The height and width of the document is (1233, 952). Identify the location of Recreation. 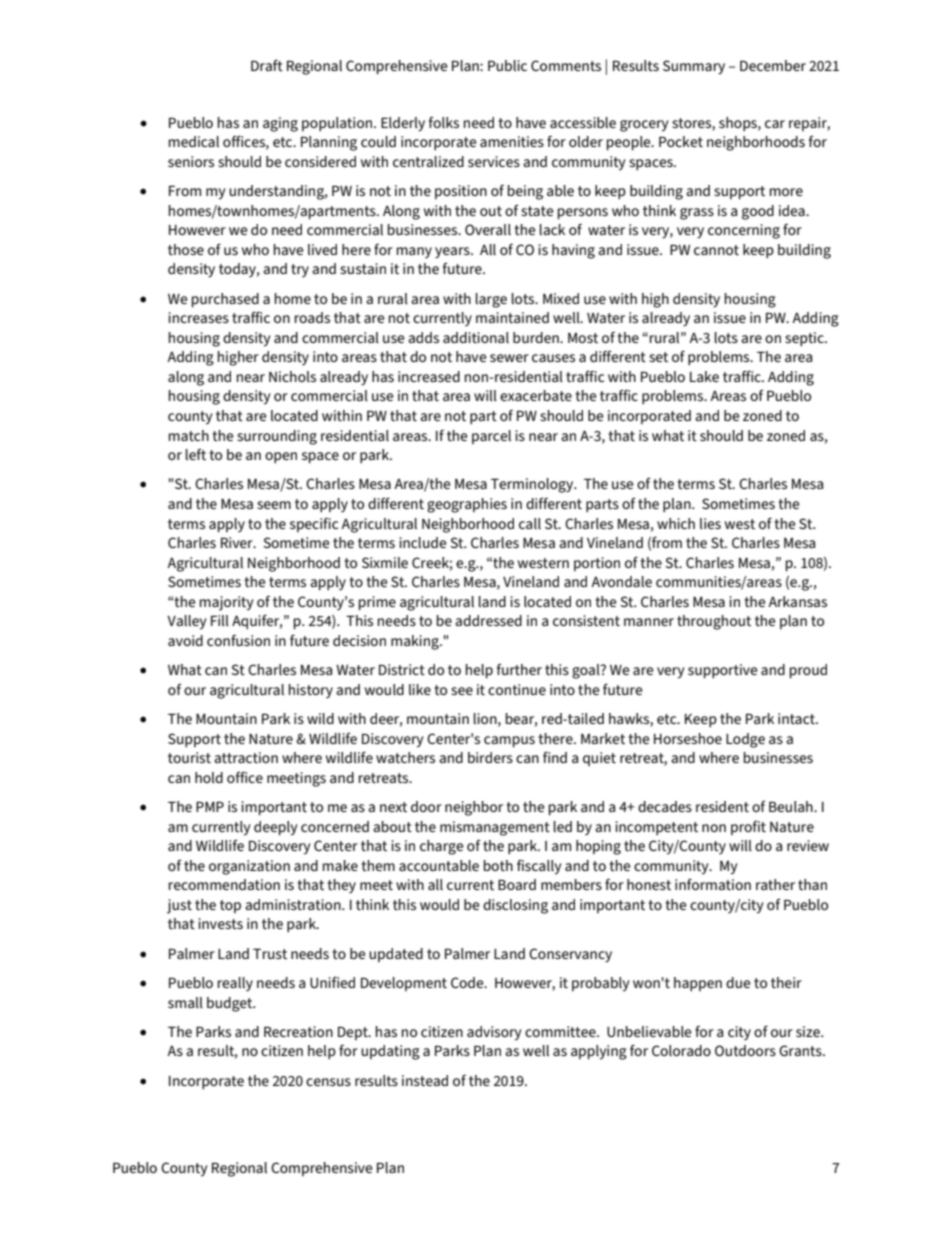
(298, 1031).
